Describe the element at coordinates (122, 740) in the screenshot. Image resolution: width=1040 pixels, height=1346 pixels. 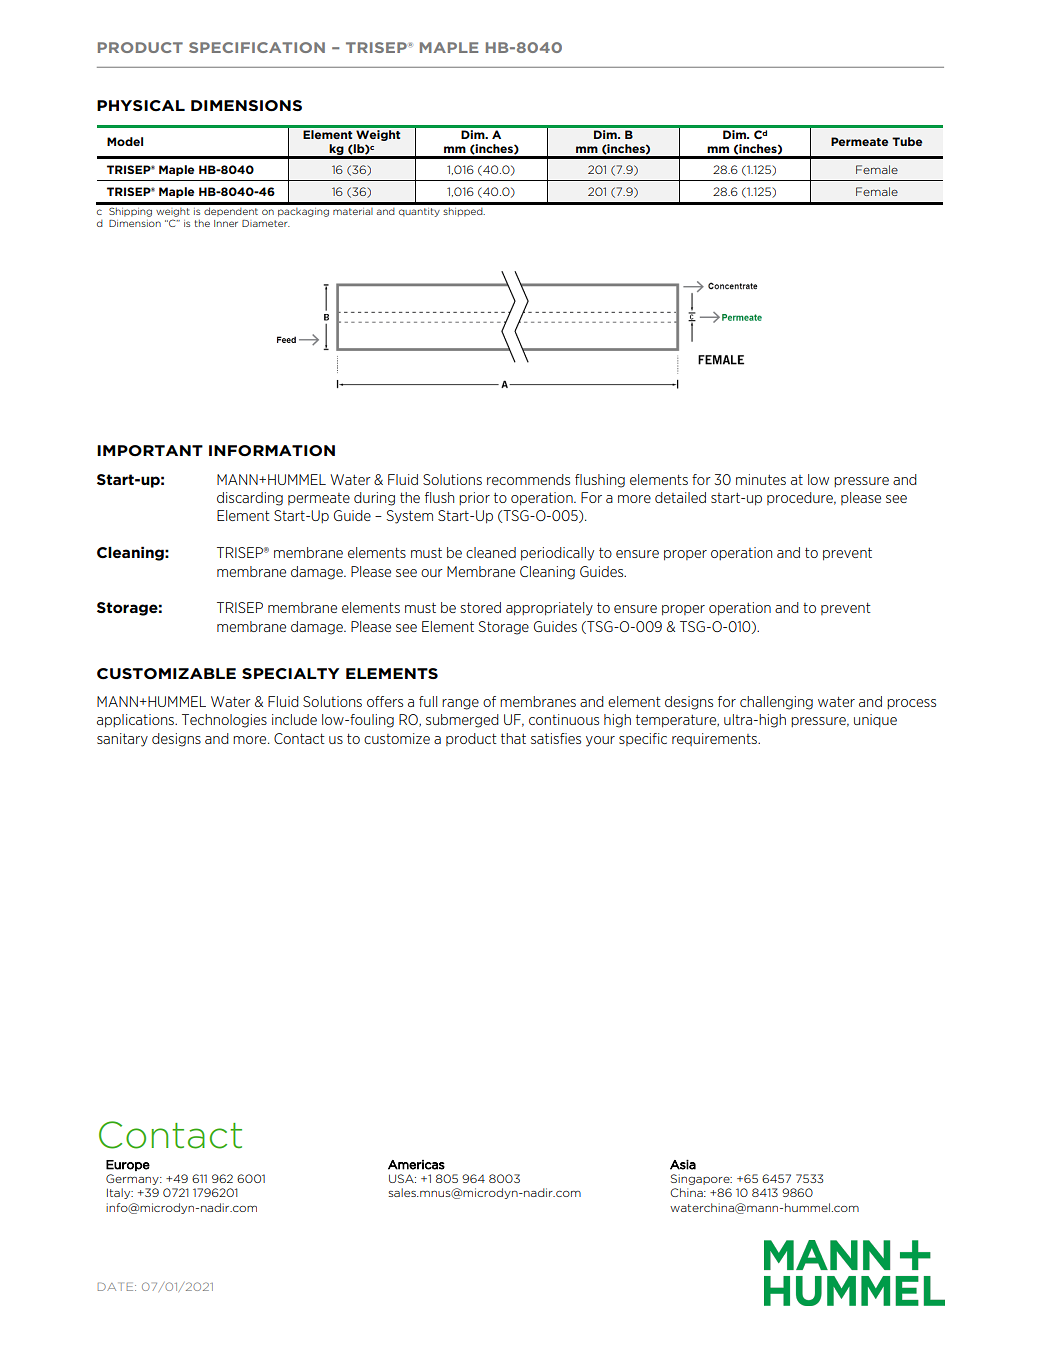
I see `sanitary` at that location.
